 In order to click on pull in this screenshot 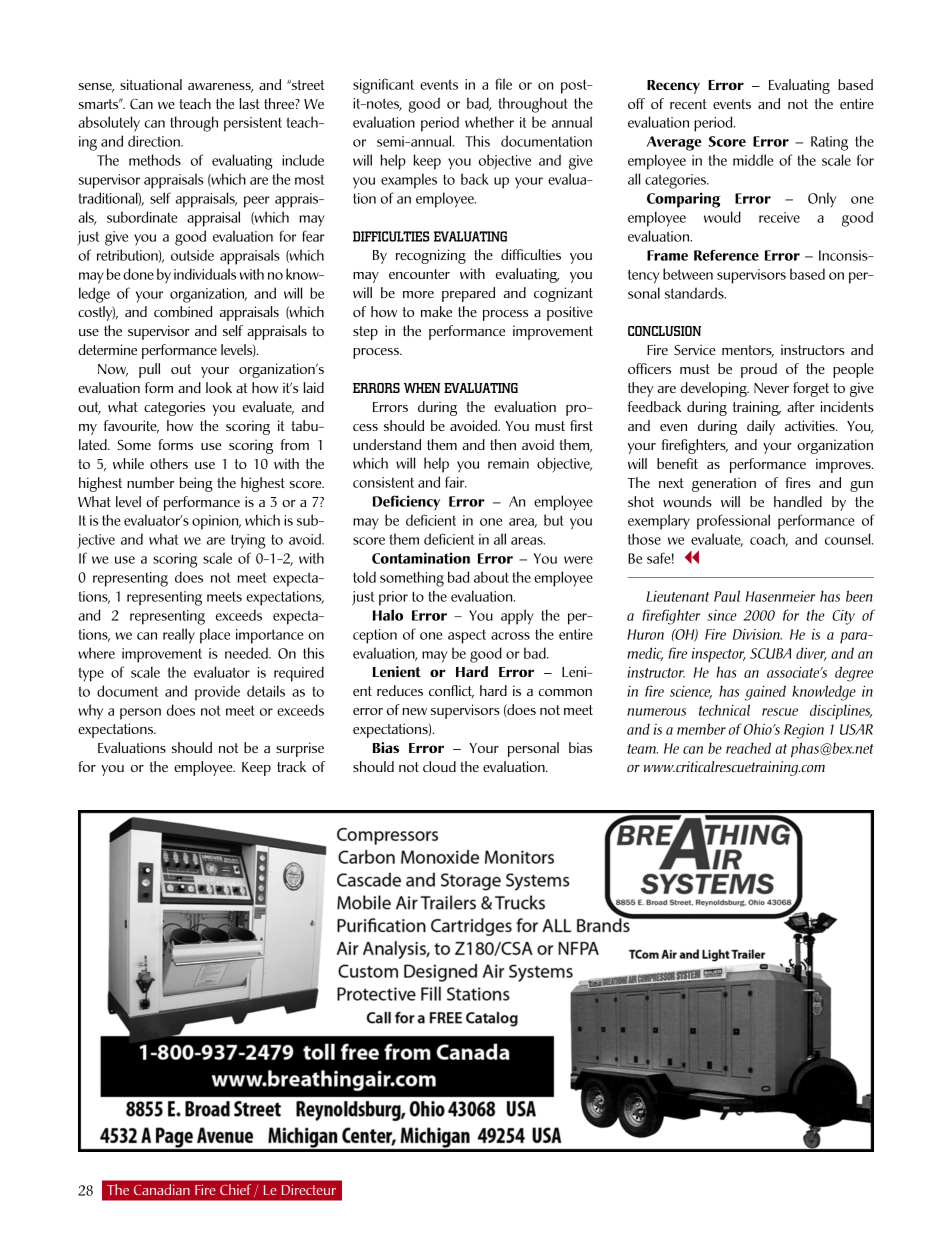, I will do `click(149, 370)`.
